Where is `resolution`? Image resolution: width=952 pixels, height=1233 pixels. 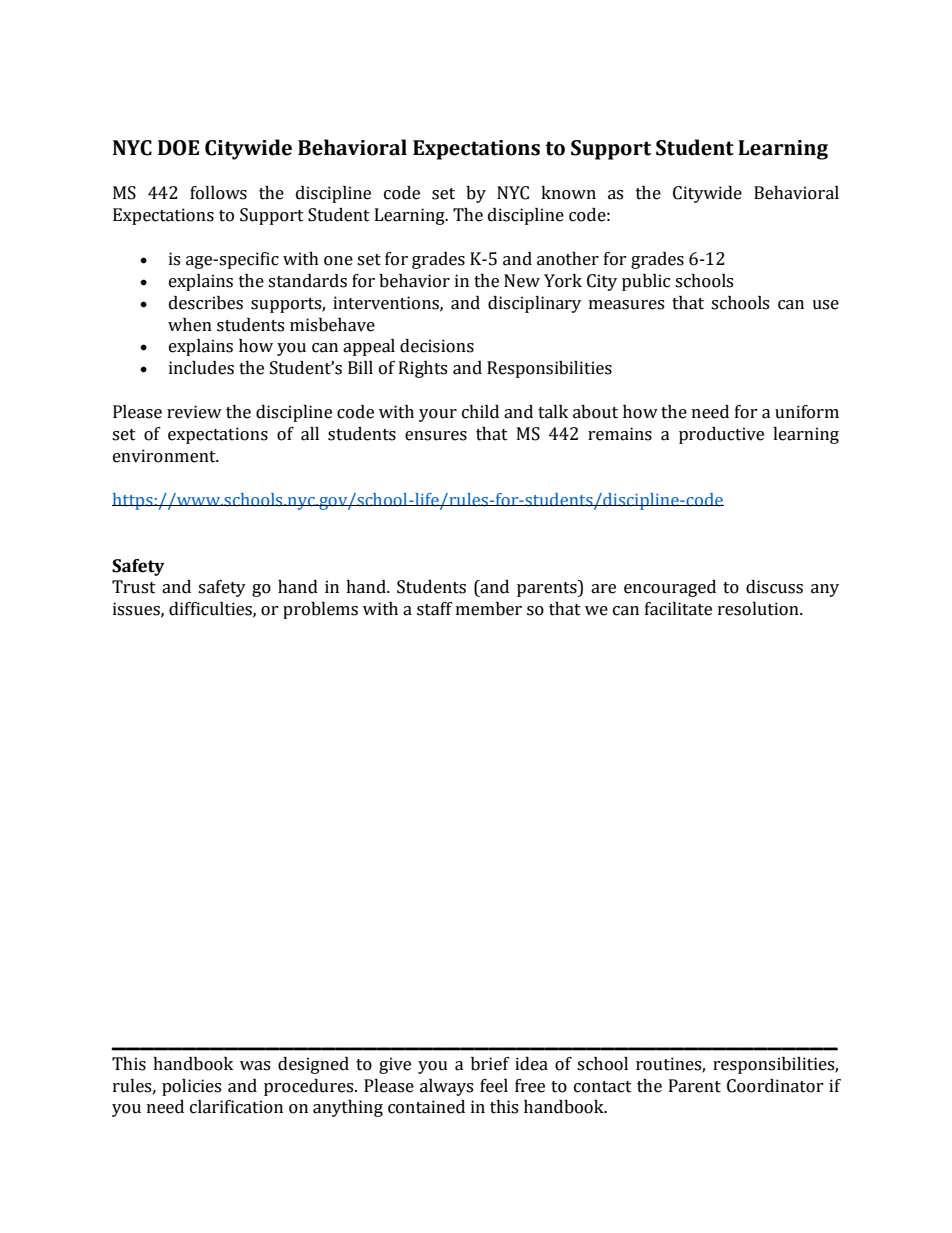 resolution is located at coordinates (759, 609).
